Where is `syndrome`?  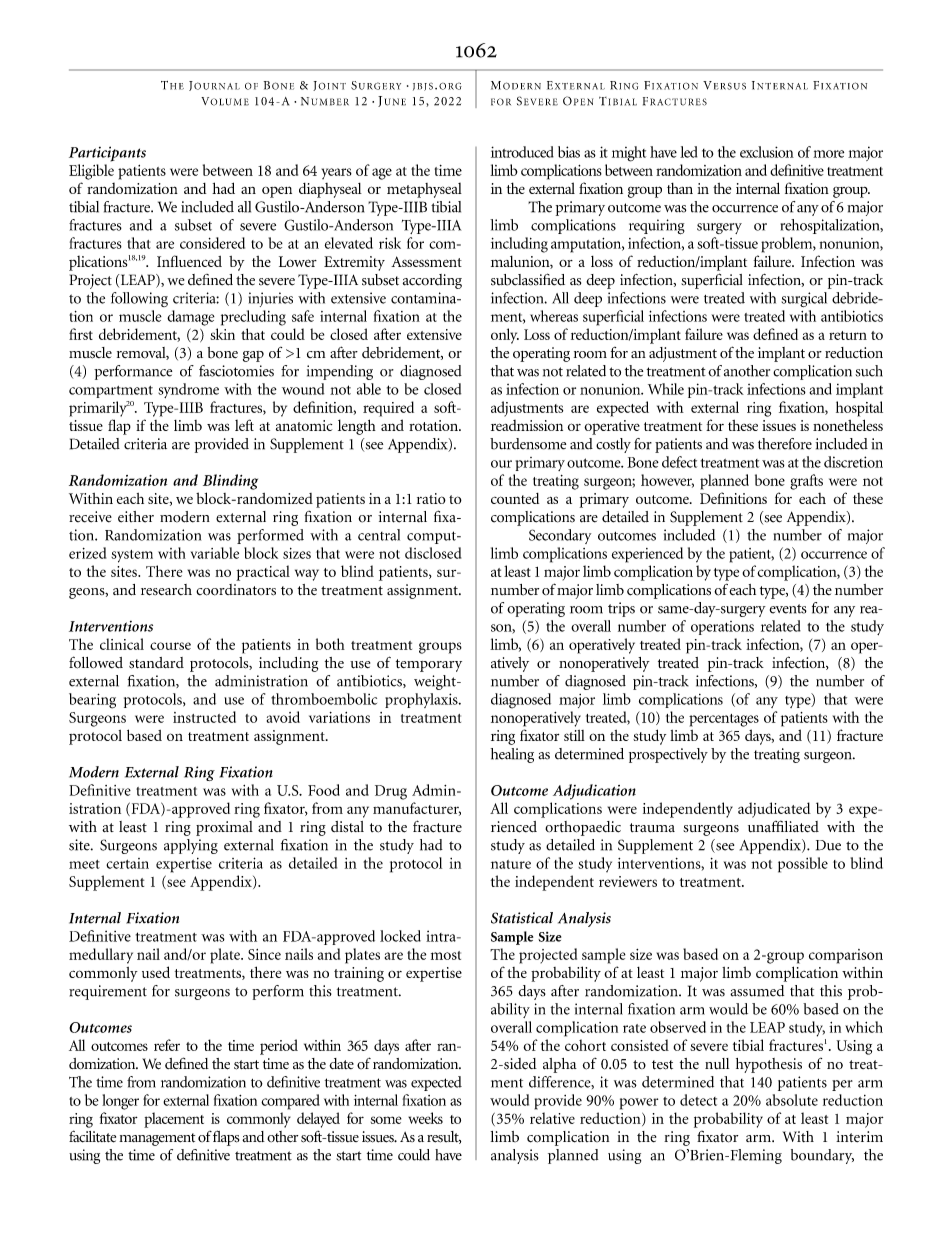
syndrome is located at coordinates (188, 390).
